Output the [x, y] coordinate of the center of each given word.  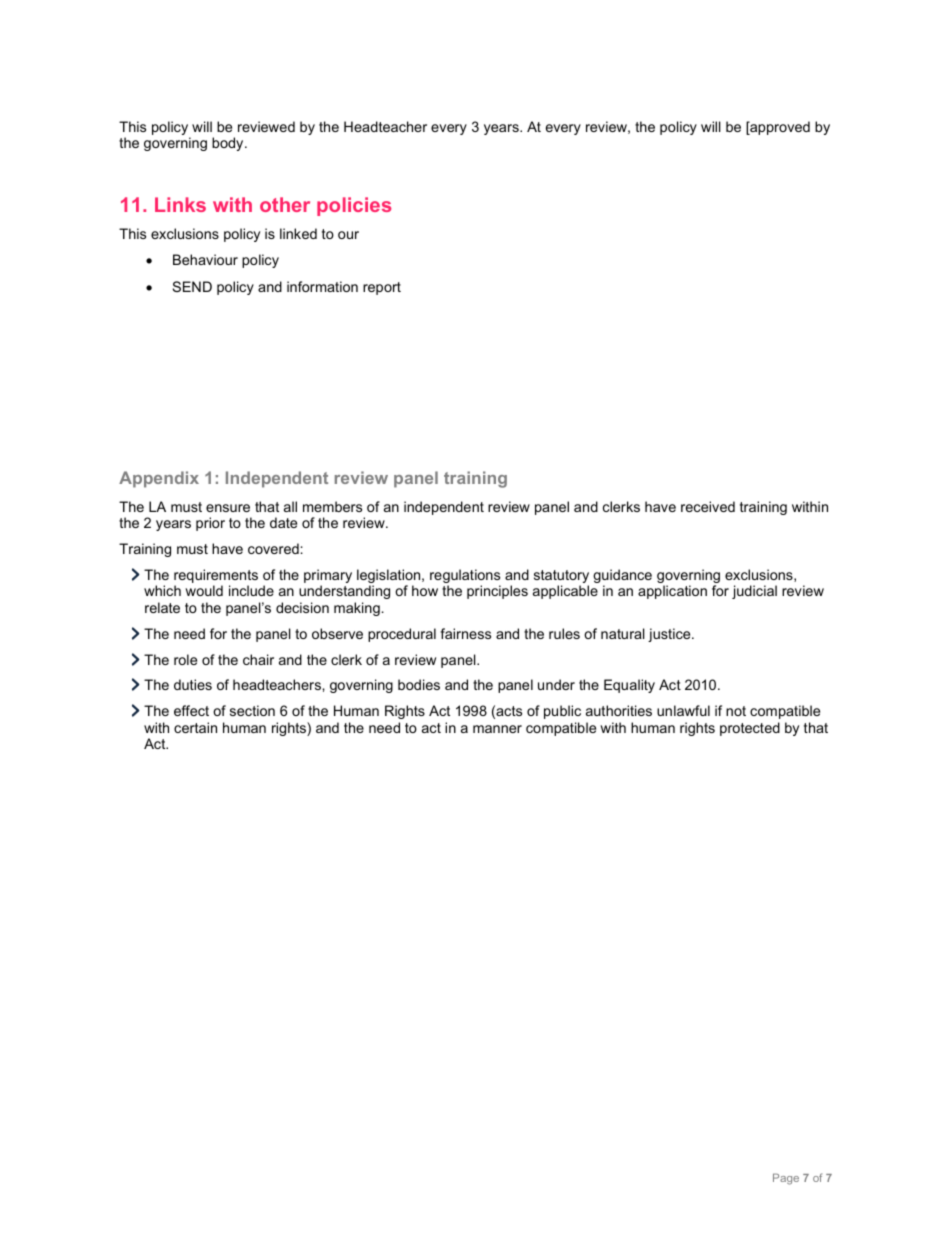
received [708, 506]
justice [670, 635]
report [382, 288]
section [252, 710]
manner [497, 729]
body [229, 144]
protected [750, 729]
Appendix [159, 479]
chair [258, 659]
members [332, 506]
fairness [465, 633]
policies [354, 206]
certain [195, 727]
